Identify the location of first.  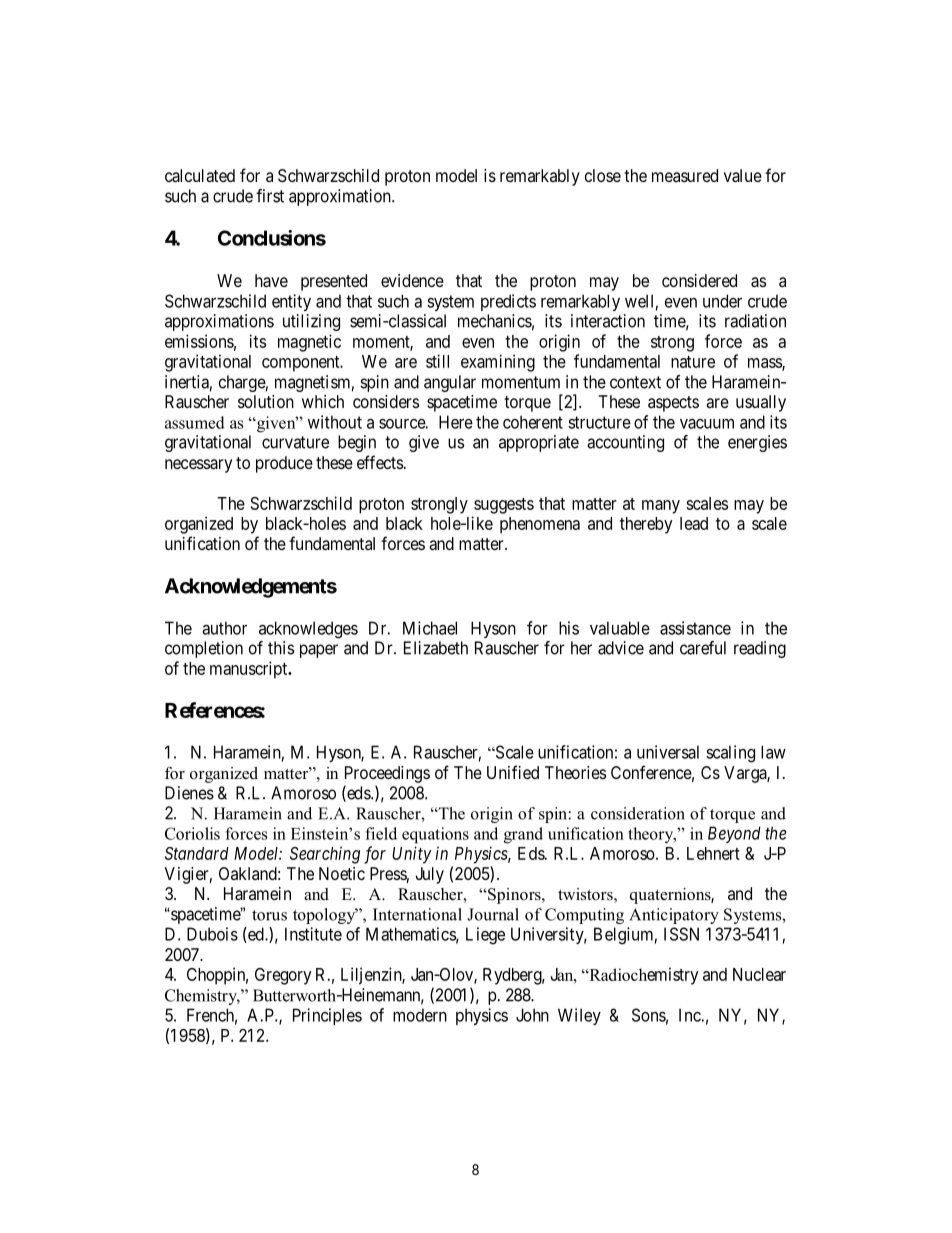
(270, 196).
